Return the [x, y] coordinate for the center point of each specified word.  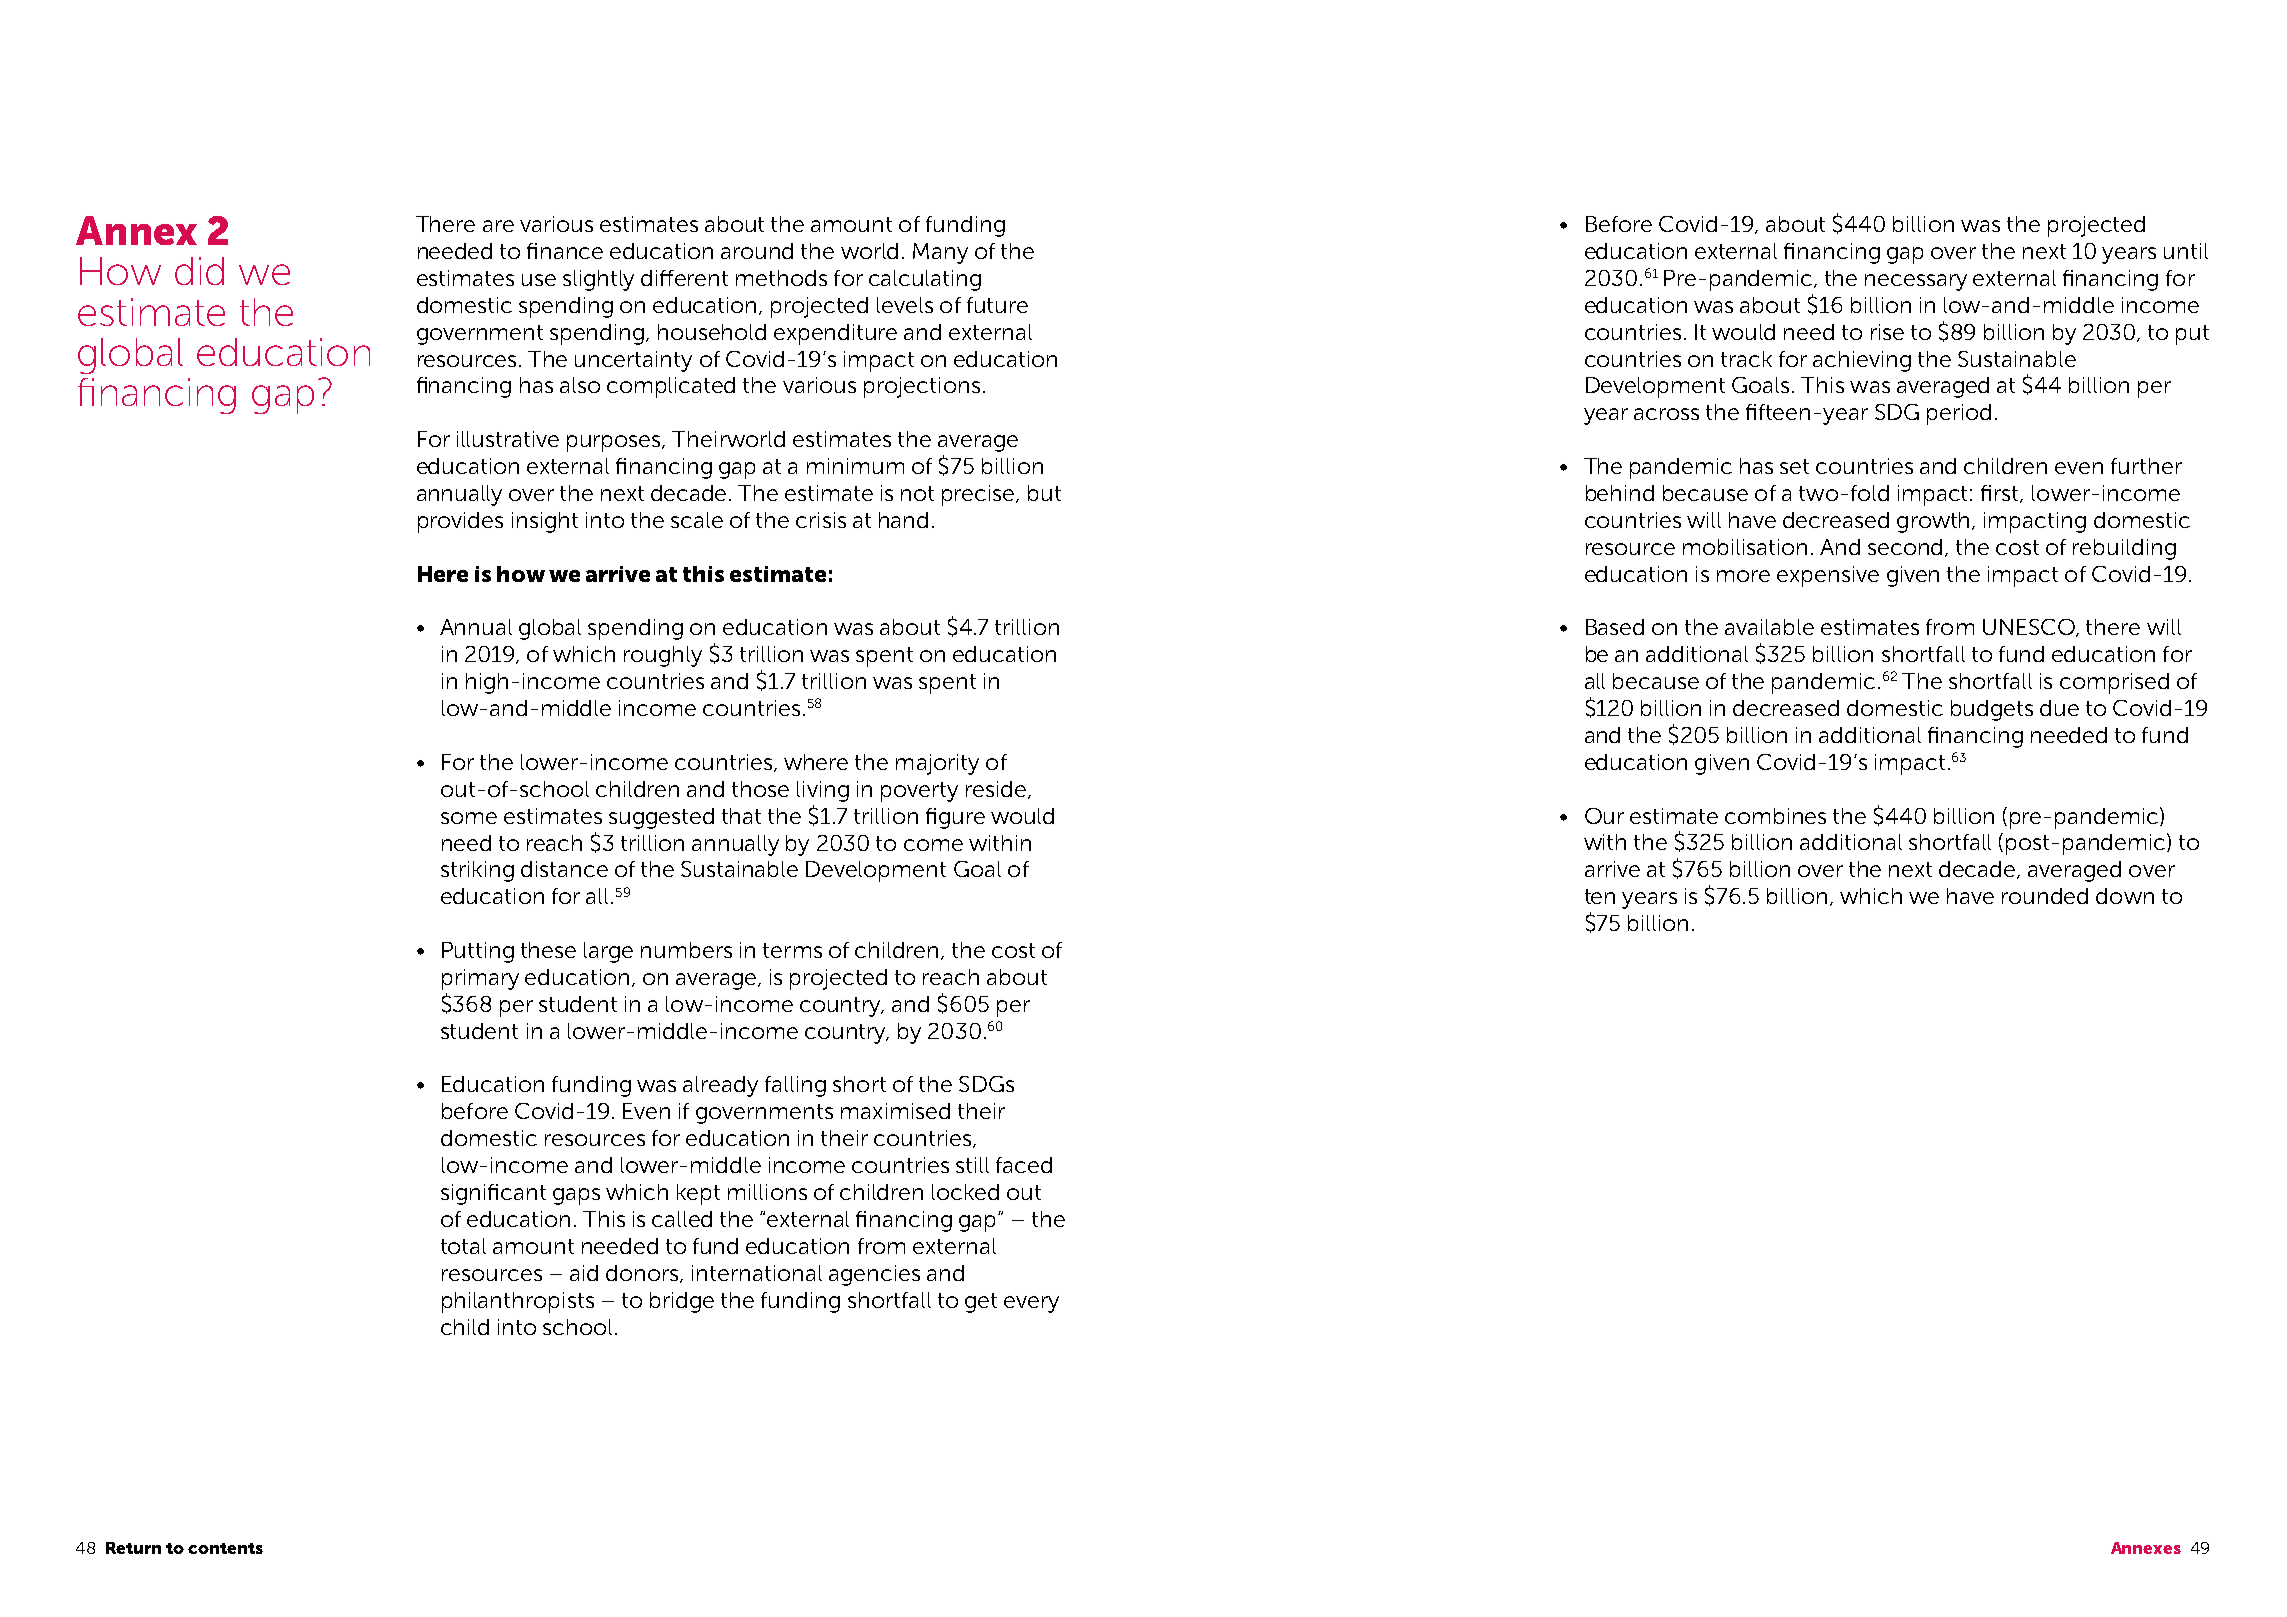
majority [937, 764]
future [997, 305]
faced [1024, 1165]
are [498, 226]
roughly [663, 656]
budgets [1992, 710]
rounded [2045, 896]
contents [225, 1548]
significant [493, 1194]
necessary [1916, 282]
